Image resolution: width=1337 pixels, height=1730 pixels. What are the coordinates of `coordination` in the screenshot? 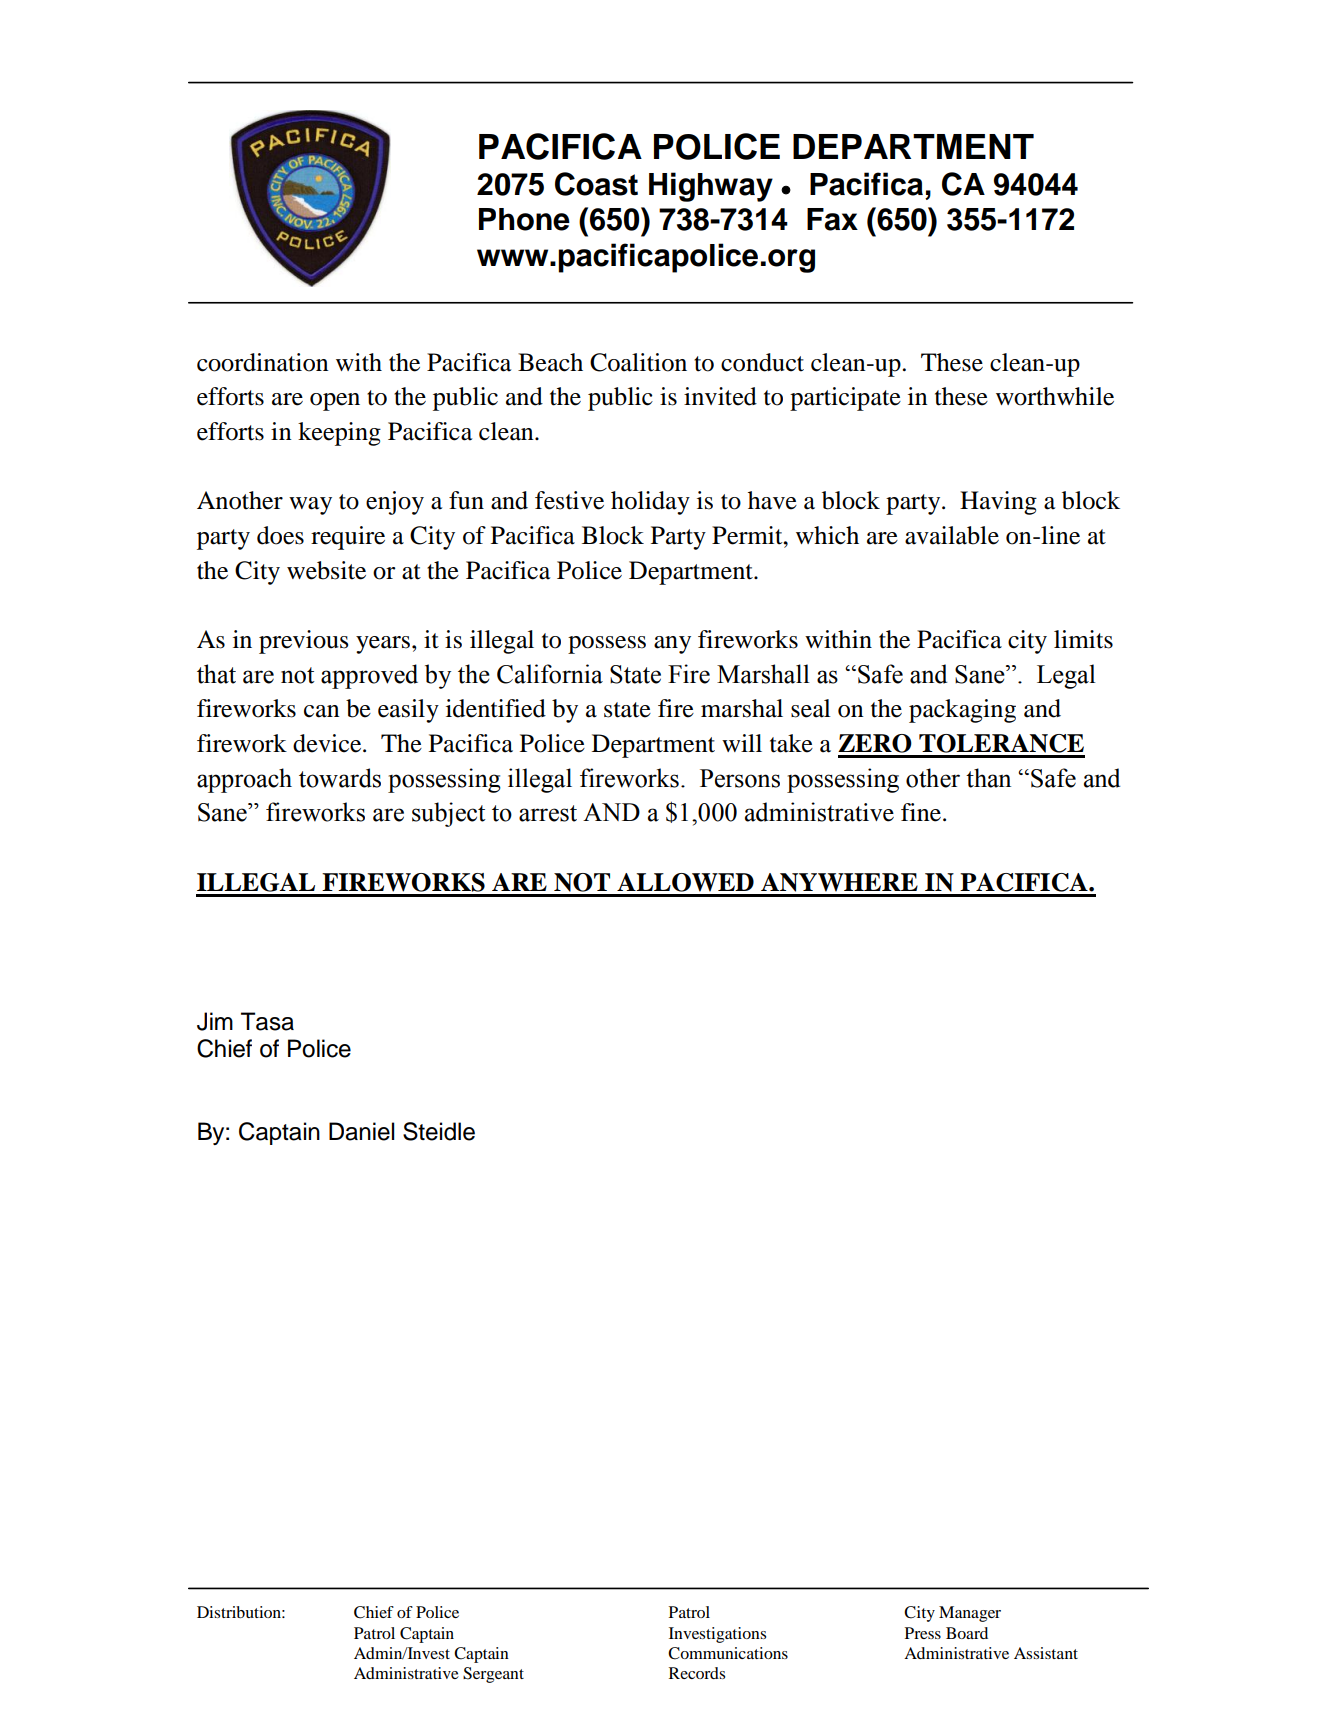 It's located at (263, 362).
